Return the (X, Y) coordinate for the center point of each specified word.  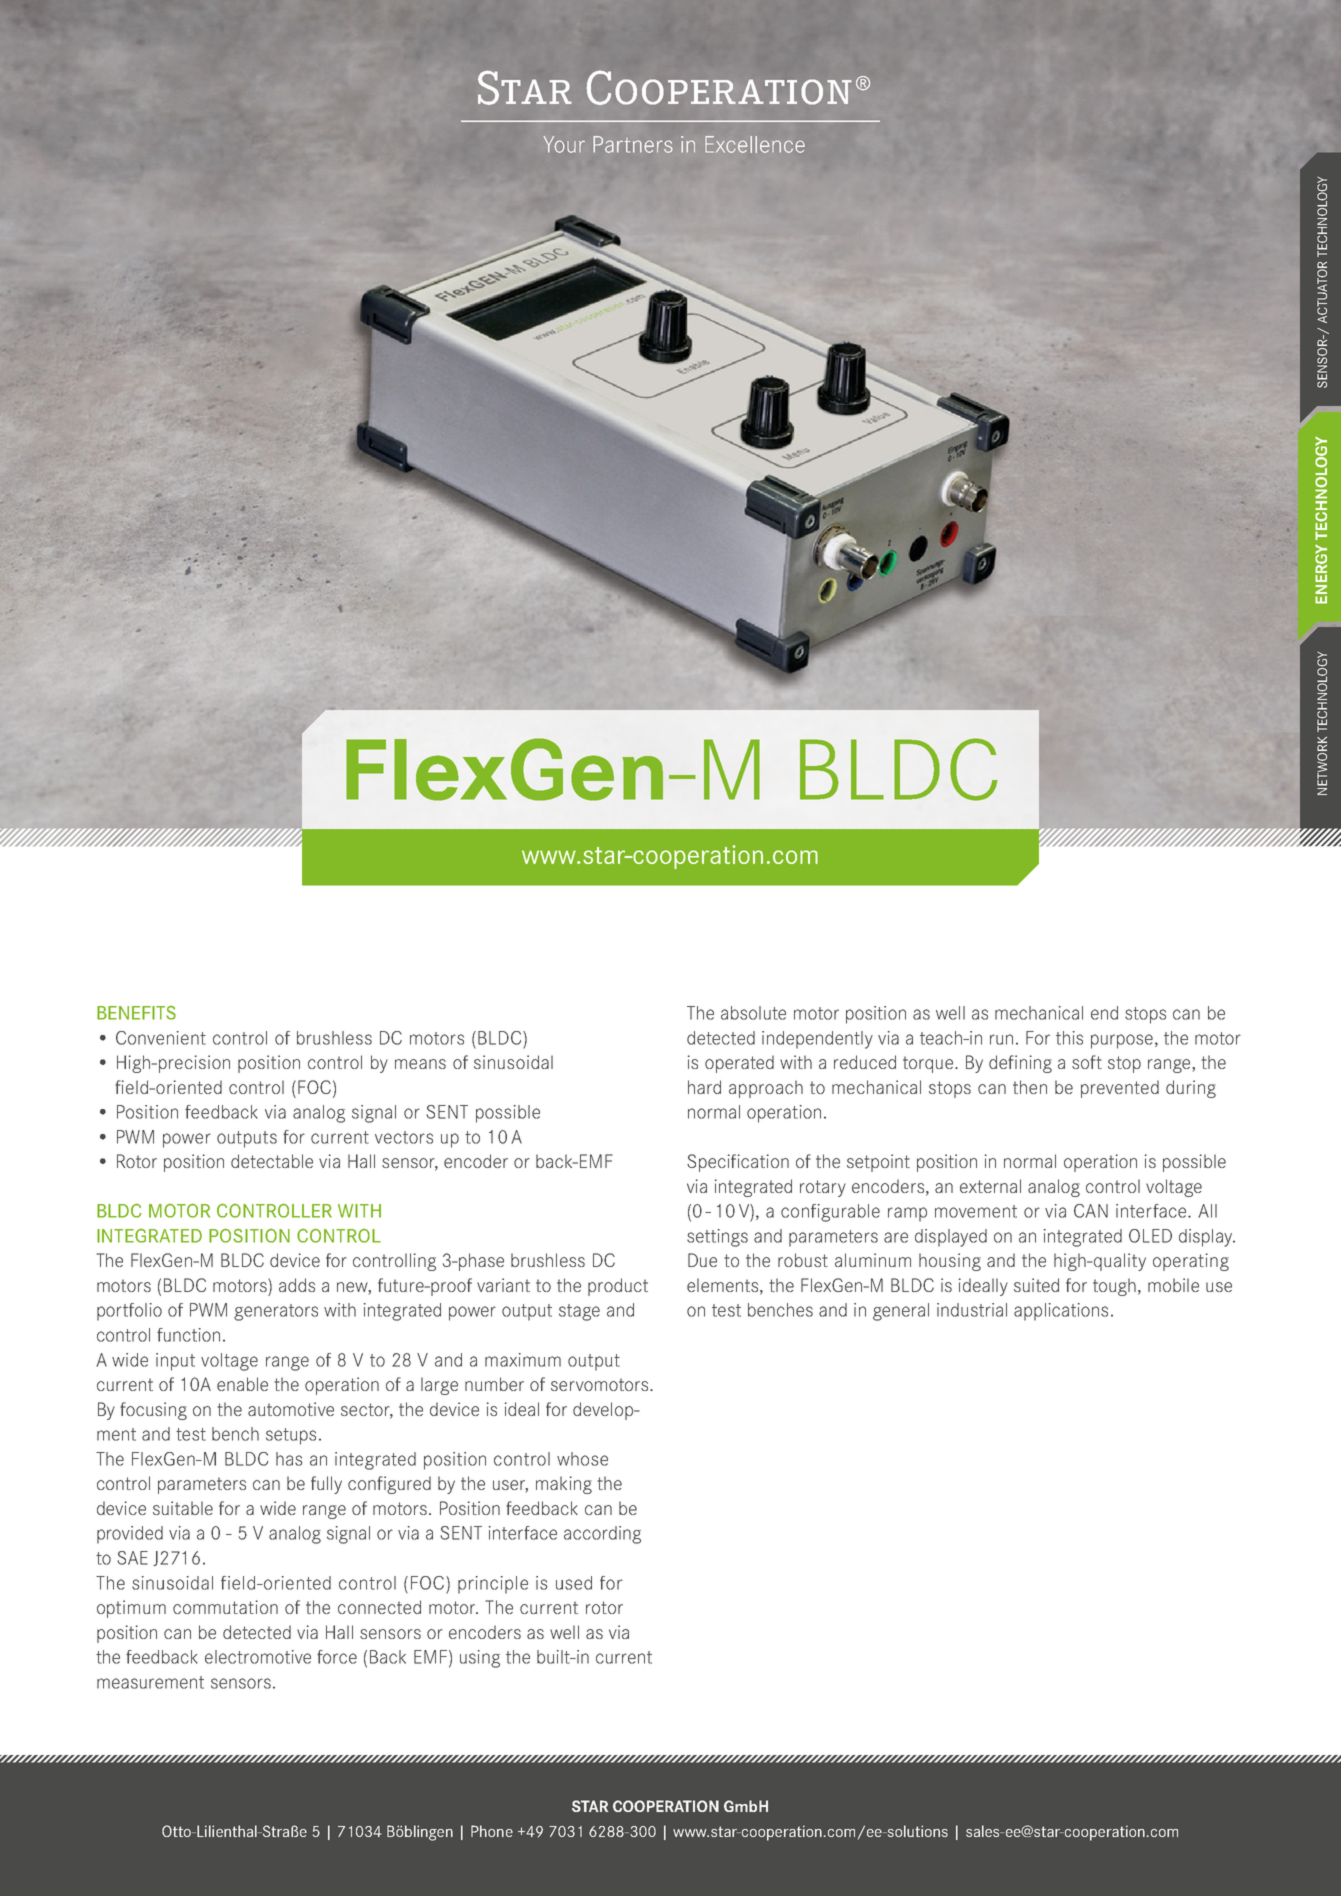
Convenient (161, 1038)
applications (1061, 1312)
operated (739, 1064)
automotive (291, 1409)
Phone (492, 1831)
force (337, 1657)
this (1069, 1038)
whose (582, 1459)
